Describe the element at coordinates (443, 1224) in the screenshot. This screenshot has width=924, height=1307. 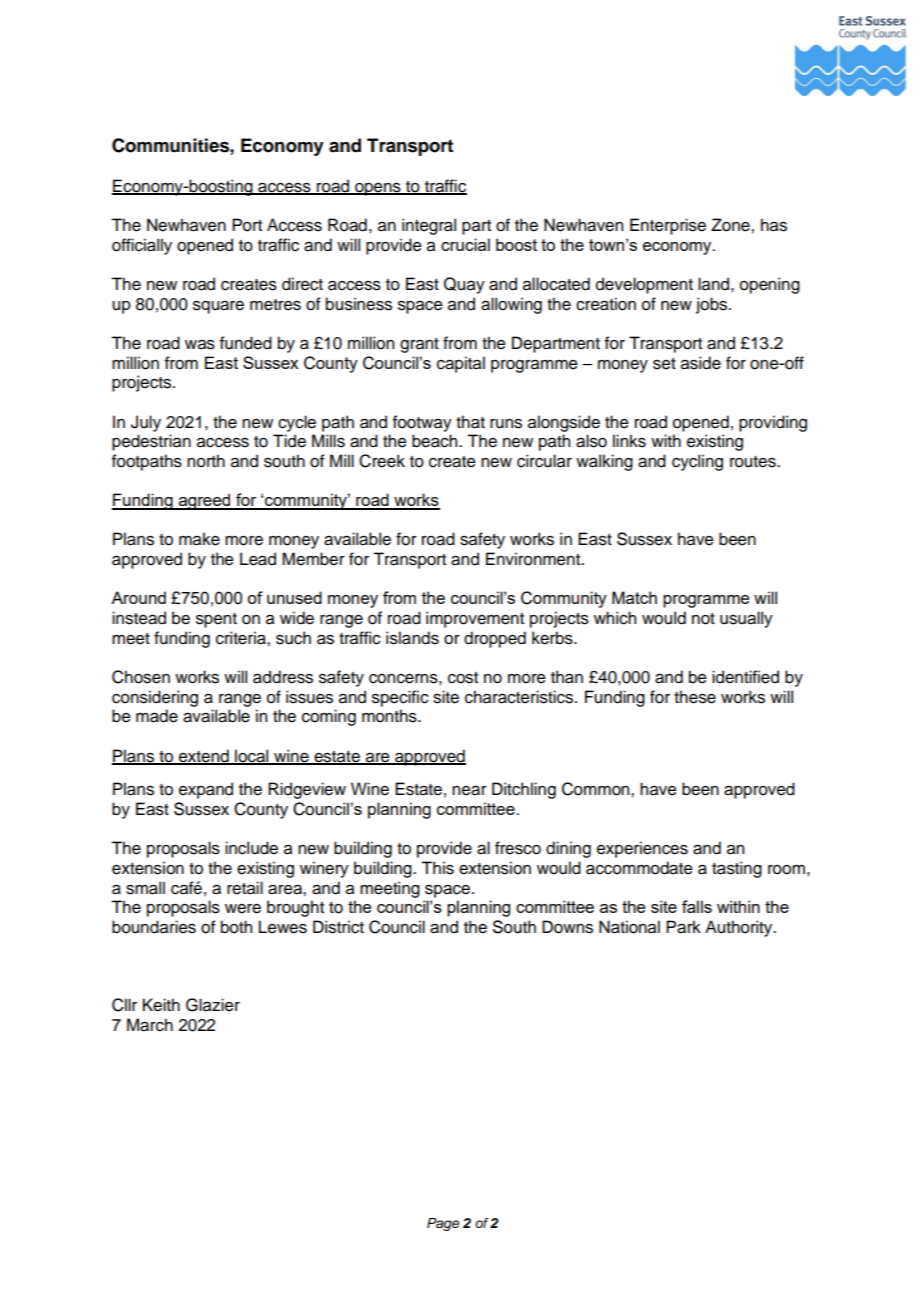
I see `Page` at that location.
